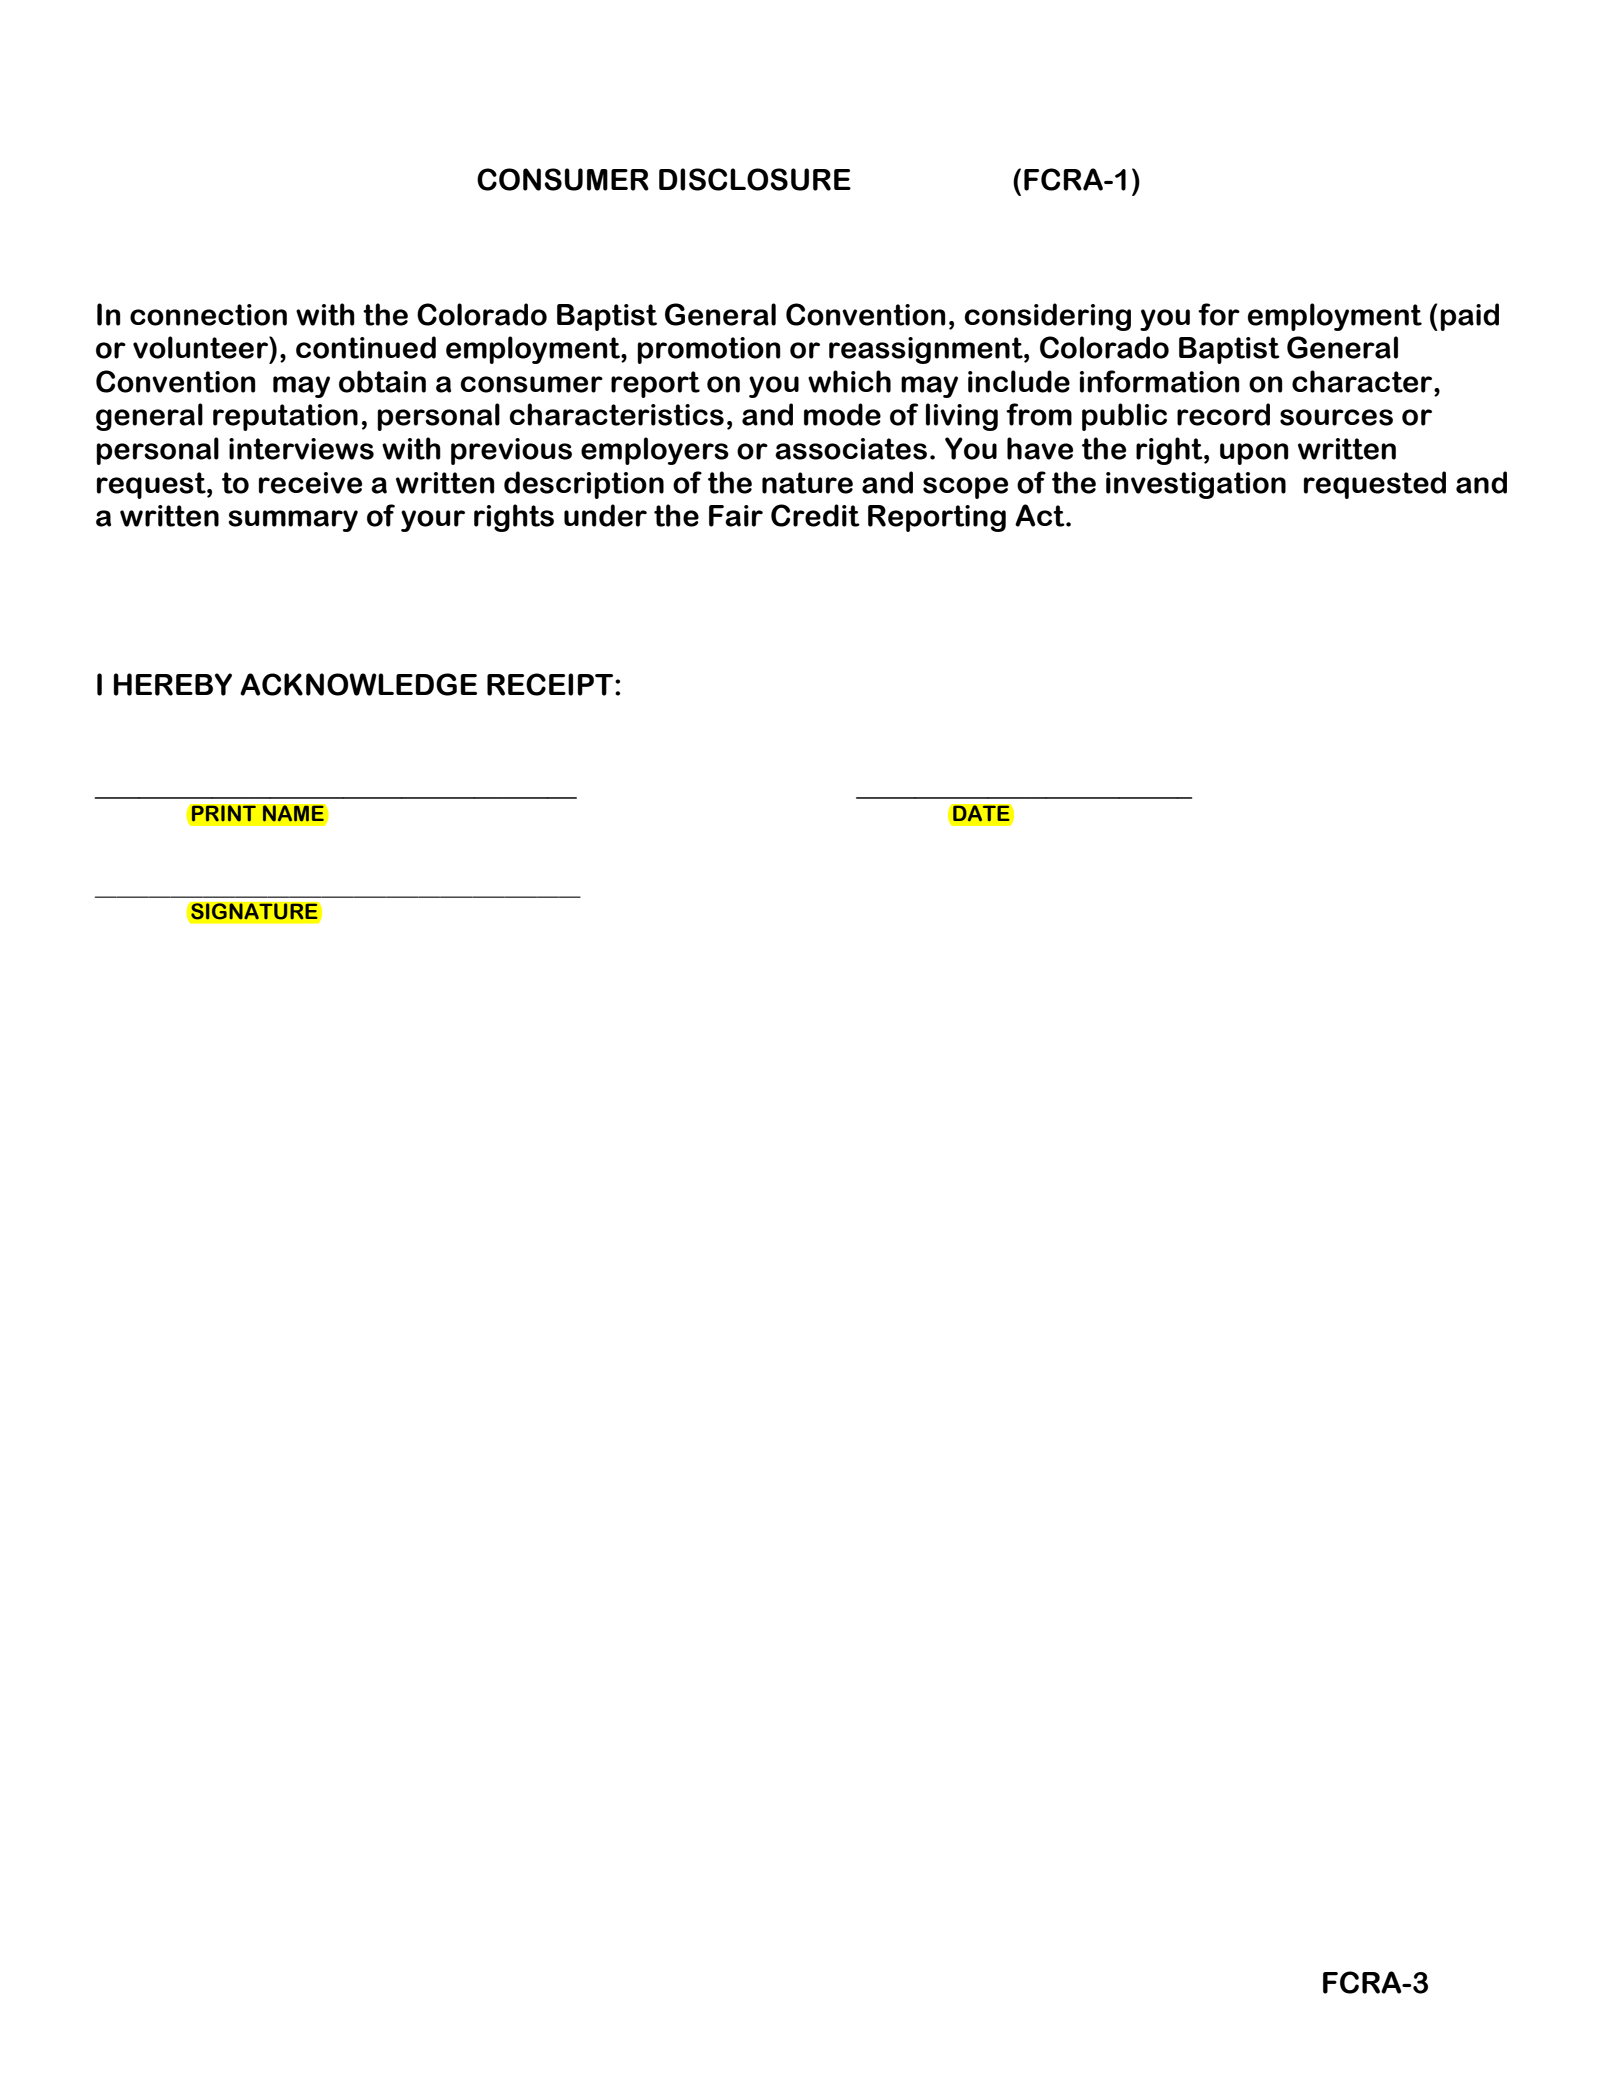 This page has height=2094, width=1618. Describe the element at coordinates (1160, 381) in the page. I see `information` at that location.
